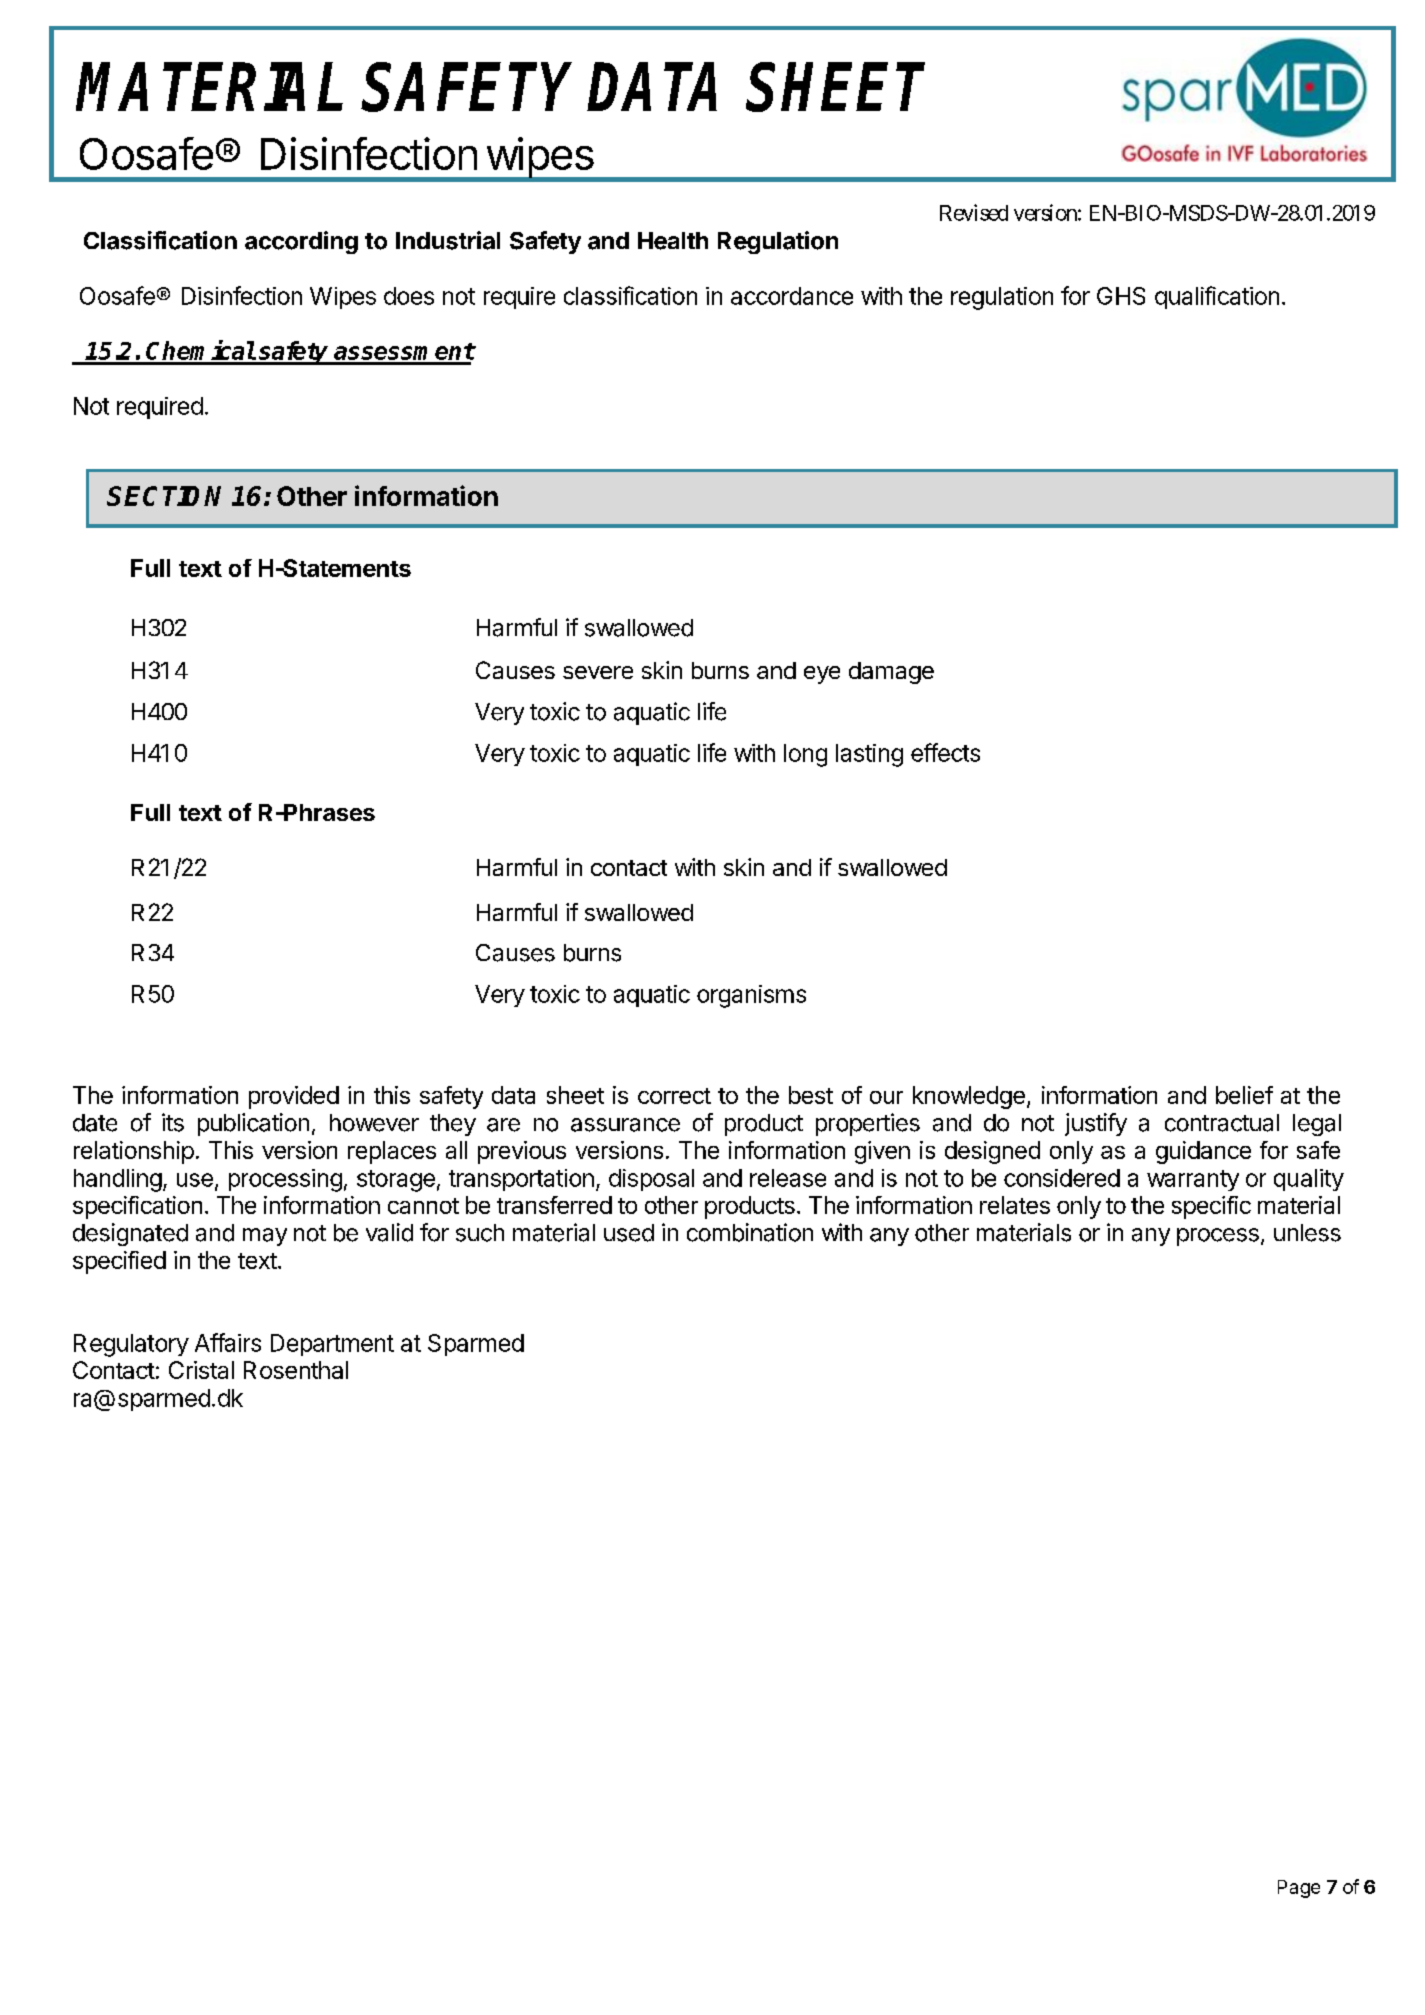 This screenshot has width=1425, height=2015. I want to click on according, so click(301, 242).
